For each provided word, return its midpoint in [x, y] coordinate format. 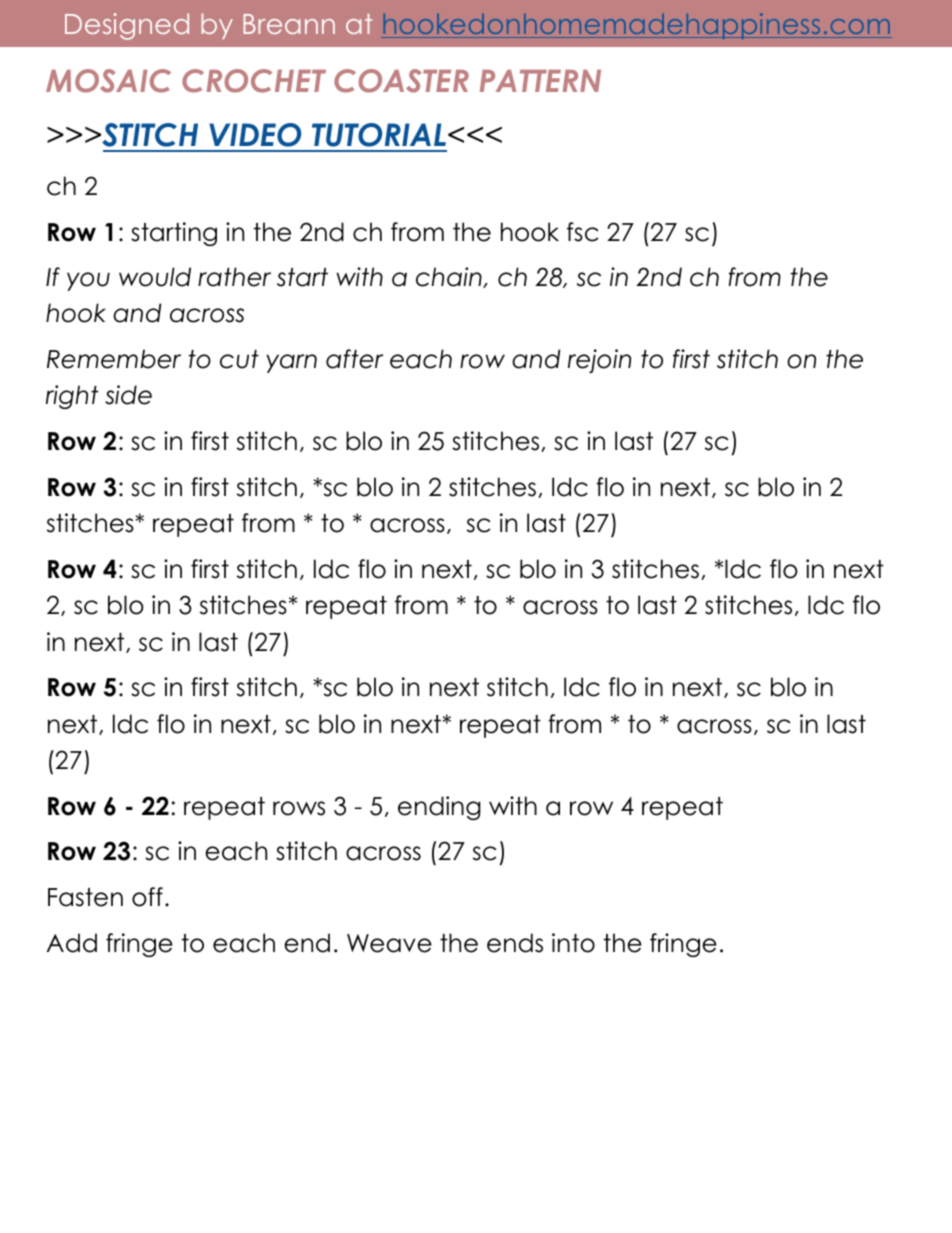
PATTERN [540, 80]
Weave [389, 943]
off [147, 897]
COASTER [401, 81]
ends [515, 943]
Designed [127, 26]
